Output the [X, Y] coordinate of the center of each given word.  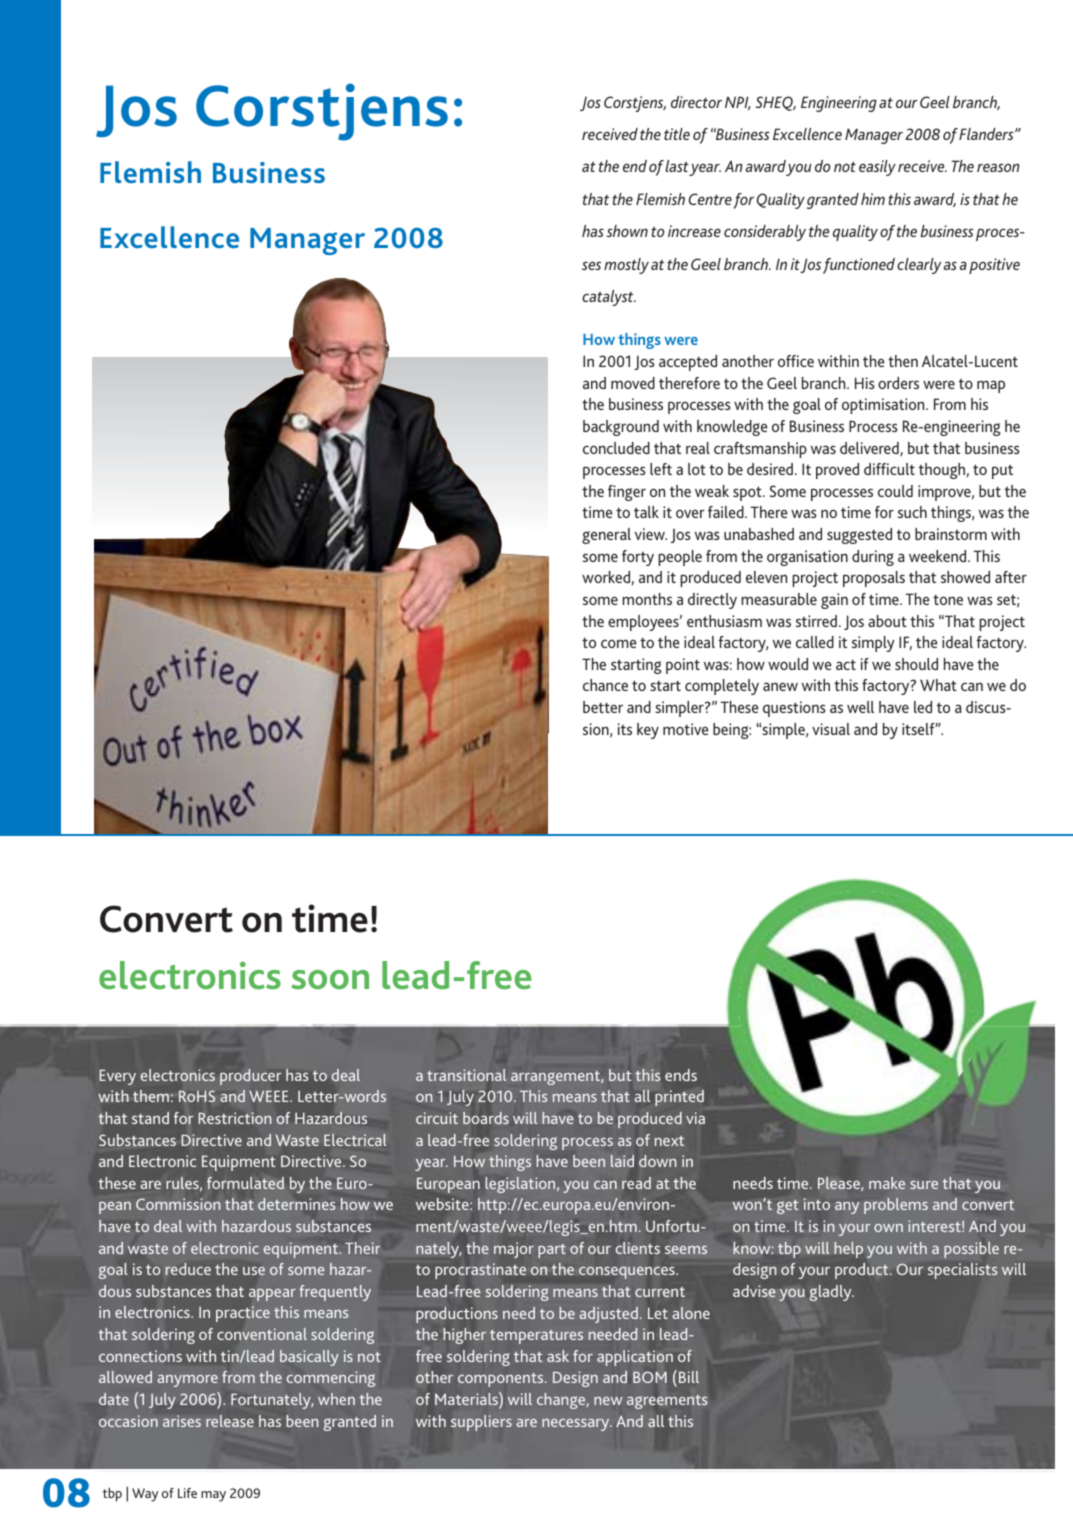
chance [605, 685]
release [230, 1421]
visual [831, 729]
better [603, 707]
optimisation [884, 406]
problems [896, 1206]
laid [622, 1161]
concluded [616, 448]
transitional [466, 1075]
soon [330, 980]
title [677, 134]
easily [877, 168]
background [621, 428]
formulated [245, 1183]
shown [627, 231]
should [916, 664]
